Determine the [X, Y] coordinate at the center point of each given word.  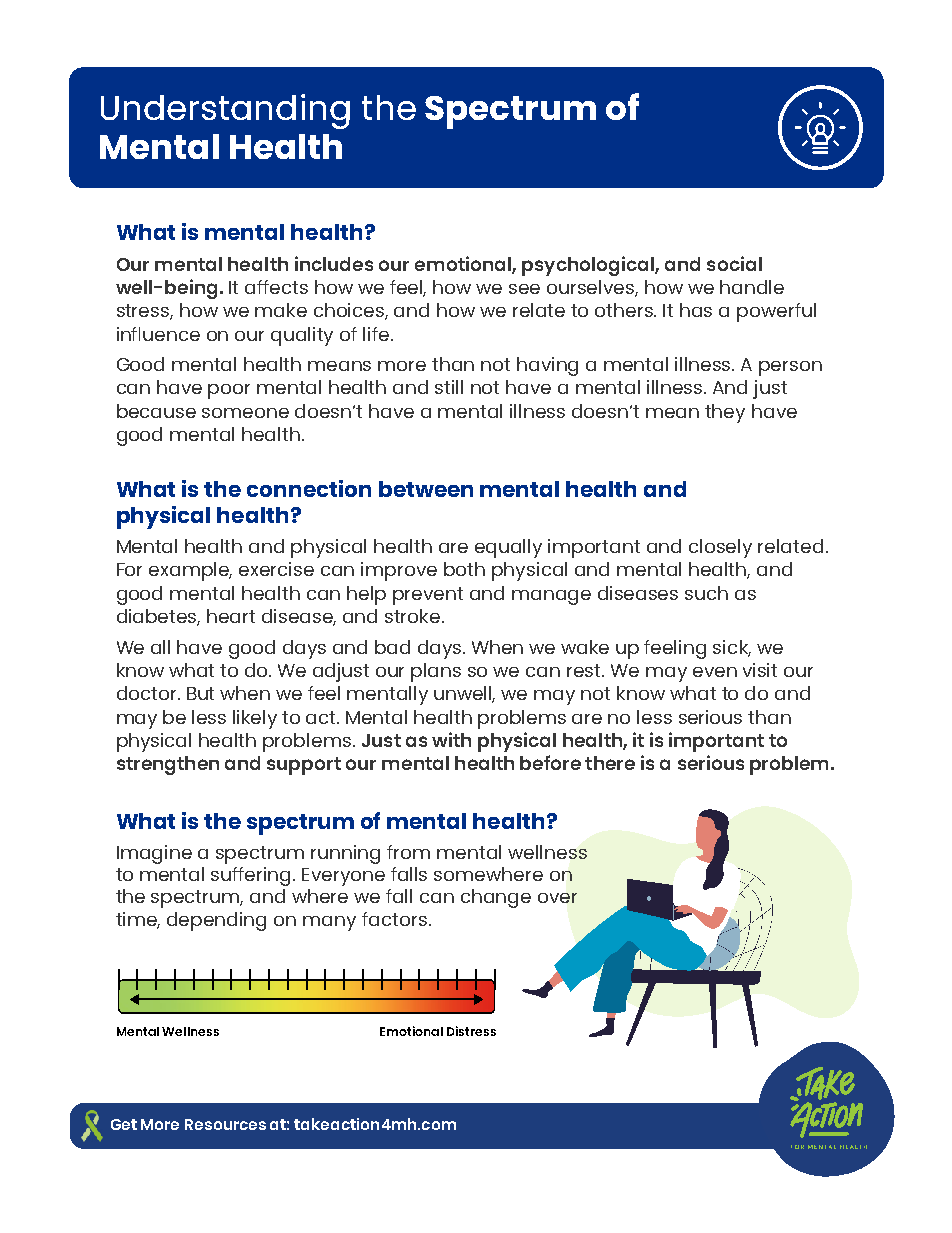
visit [760, 670]
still [449, 387]
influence [158, 334]
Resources [225, 1124]
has [696, 310]
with [451, 739]
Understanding [225, 111]
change [496, 898]
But [200, 693]
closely [720, 548]
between [426, 489]
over [557, 898]
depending [216, 921]
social [734, 263]
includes [334, 263]
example [190, 571]
